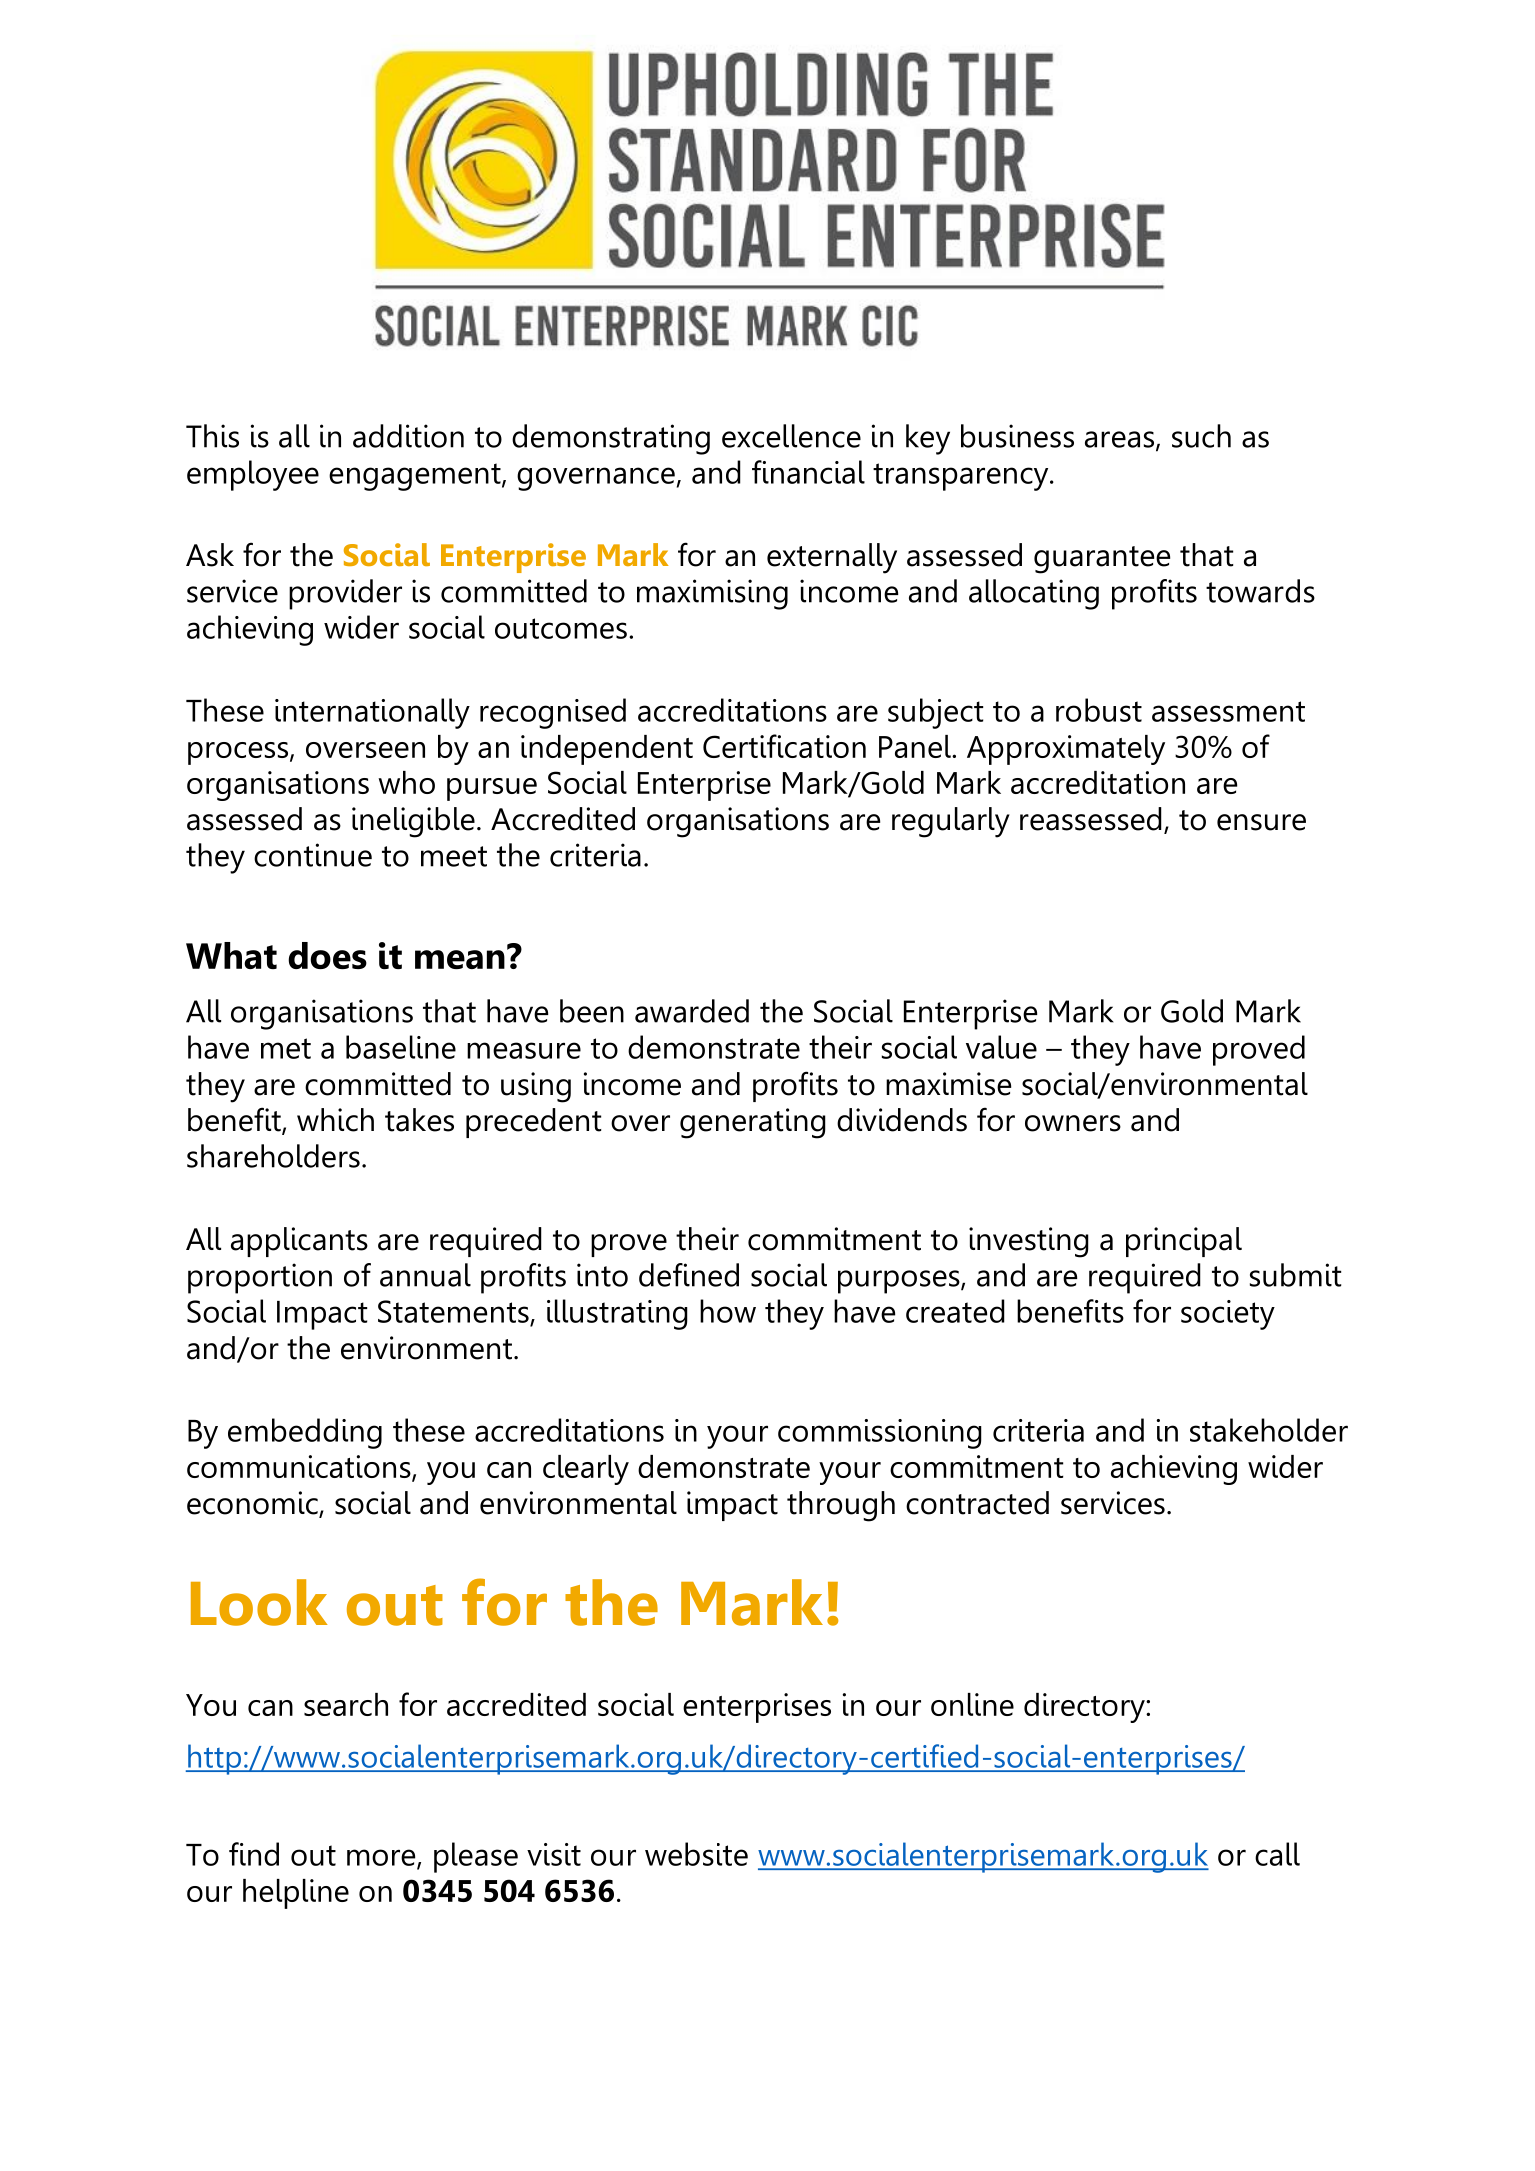  What do you see at coordinates (696, 1854) in the screenshot?
I see `website` at bounding box center [696, 1854].
